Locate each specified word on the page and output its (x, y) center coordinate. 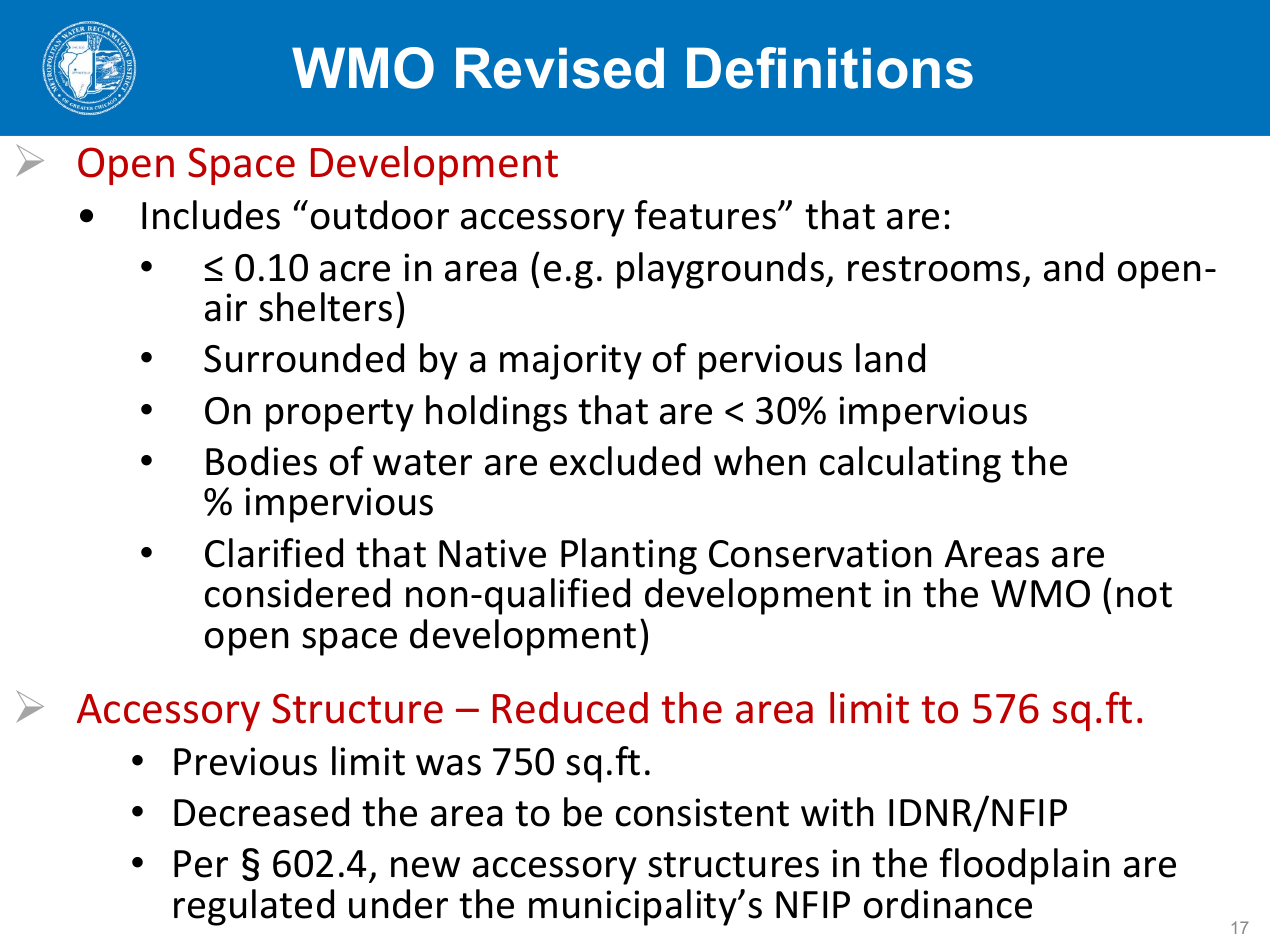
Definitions (830, 68)
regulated (254, 907)
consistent (702, 812)
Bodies (261, 461)
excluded (625, 461)
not (1144, 595)
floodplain (1024, 866)
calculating (910, 464)
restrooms (934, 269)
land (890, 358)
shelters (325, 307)
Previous (245, 761)
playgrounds (720, 270)
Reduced (570, 708)
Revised (560, 68)
